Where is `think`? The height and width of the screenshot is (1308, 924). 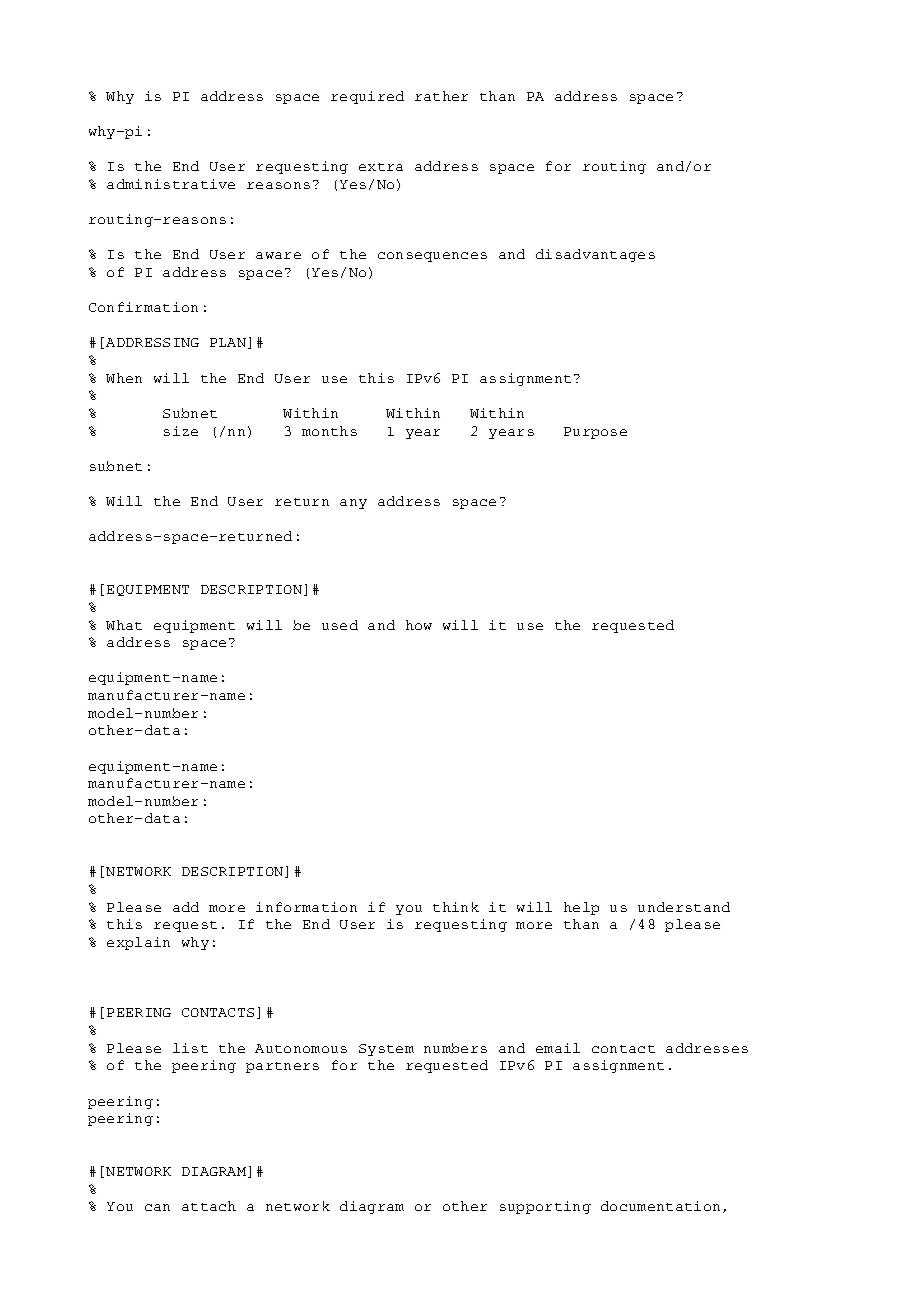
think is located at coordinates (456, 907).
